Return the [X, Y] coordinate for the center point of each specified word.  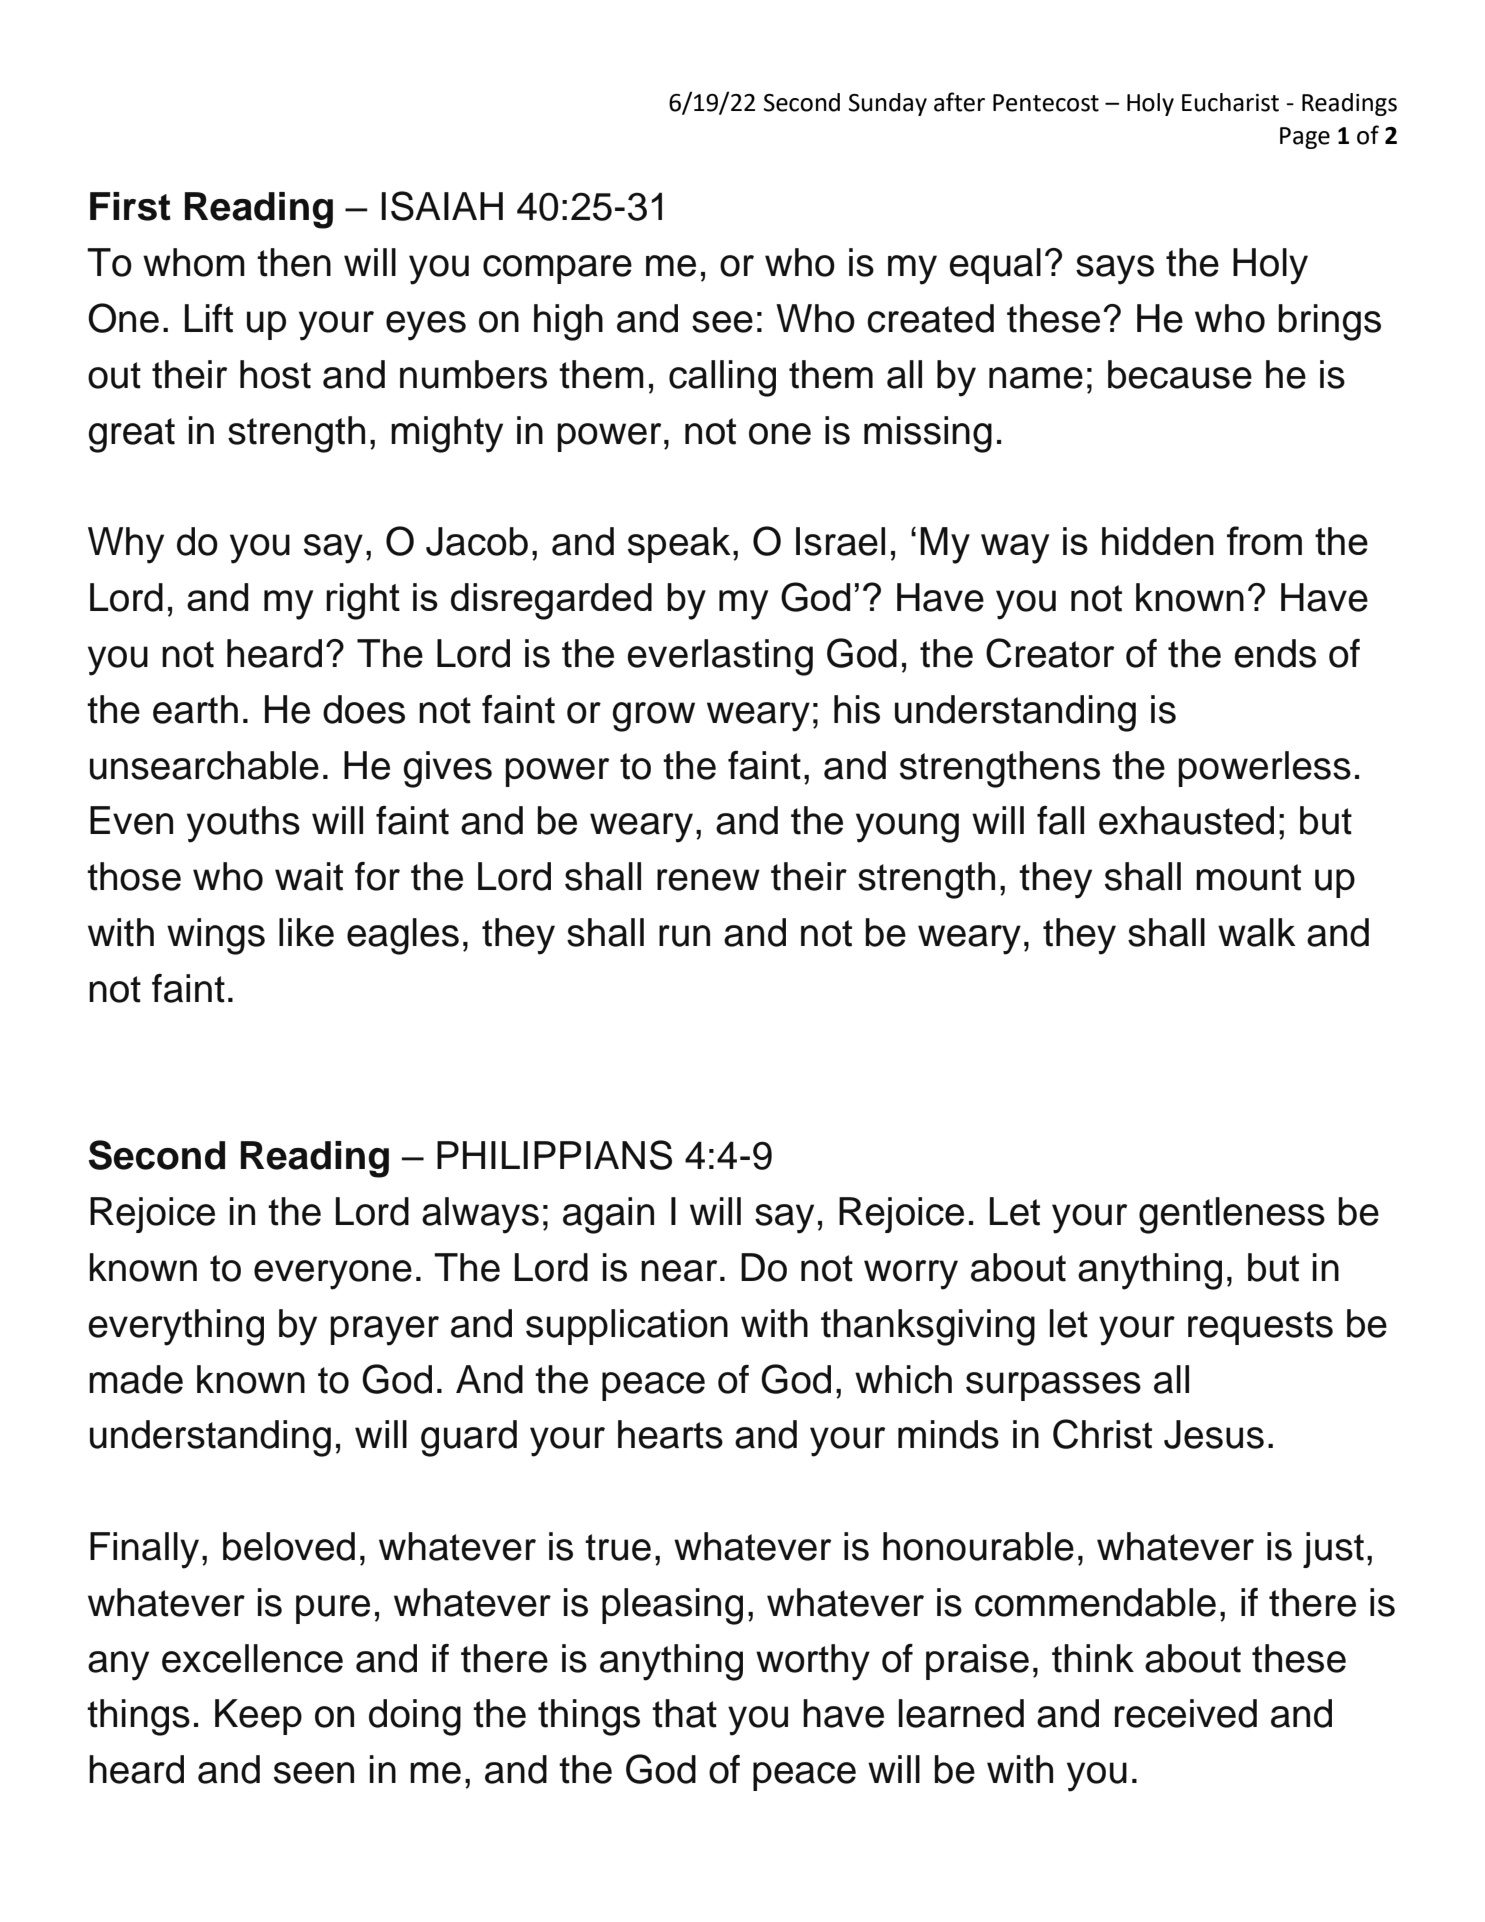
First [130, 206]
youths [243, 824]
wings [216, 936]
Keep [258, 1717]
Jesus [1214, 1434]
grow [653, 717]
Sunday [888, 104]
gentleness [1232, 1215]
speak [679, 545]
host [275, 374]
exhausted [1186, 820]
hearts [670, 1434]
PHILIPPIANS [554, 1155]
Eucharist [1230, 102]
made [136, 1379]
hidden [1158, 541]
